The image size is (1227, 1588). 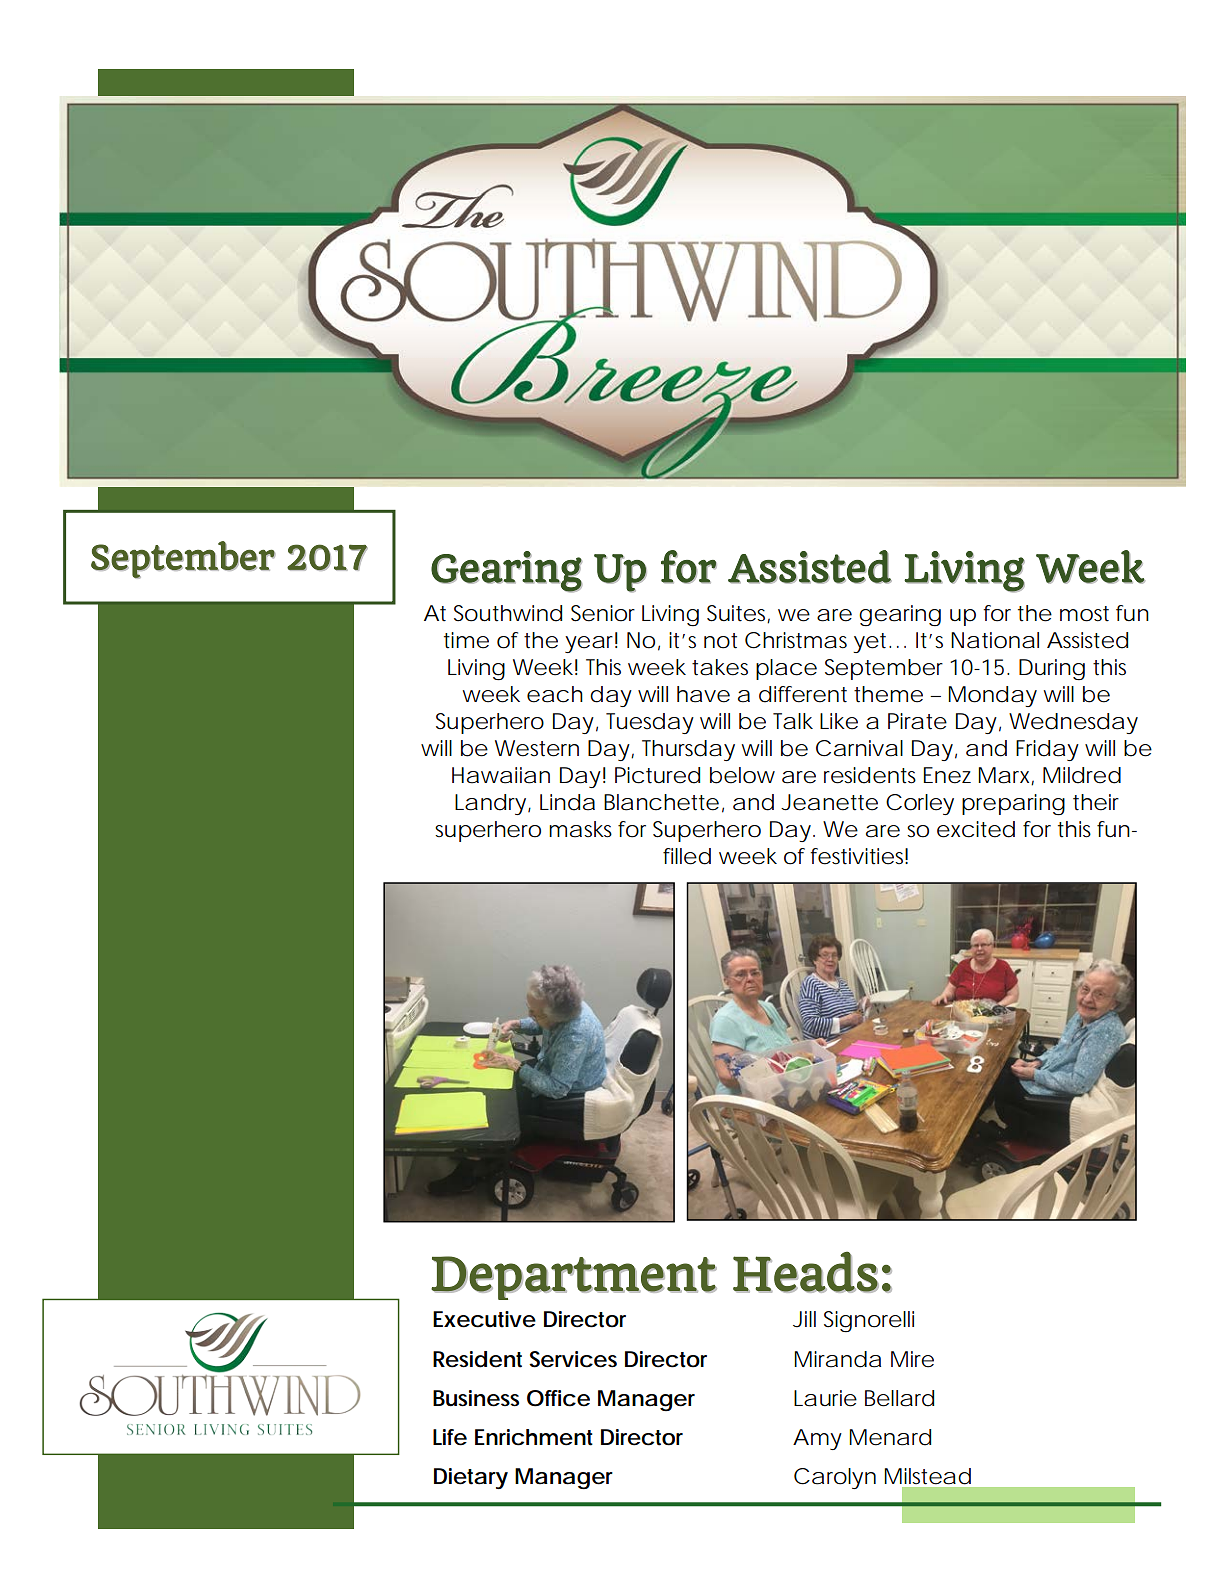 I want to click on Amy, so click(x=817, y=1439).
